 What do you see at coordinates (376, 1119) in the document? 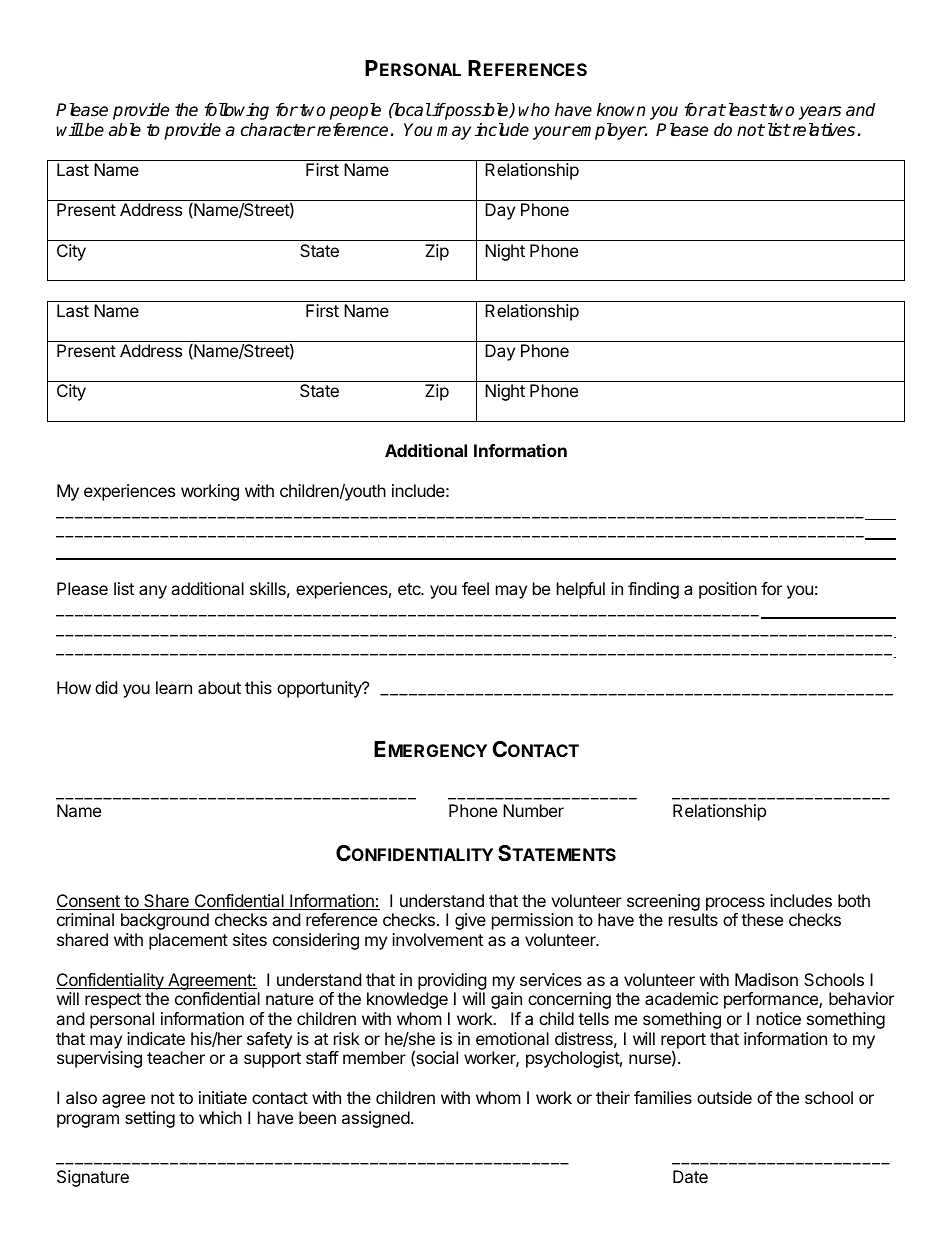
I see `assigned` at bounding box center [376, 1119].
